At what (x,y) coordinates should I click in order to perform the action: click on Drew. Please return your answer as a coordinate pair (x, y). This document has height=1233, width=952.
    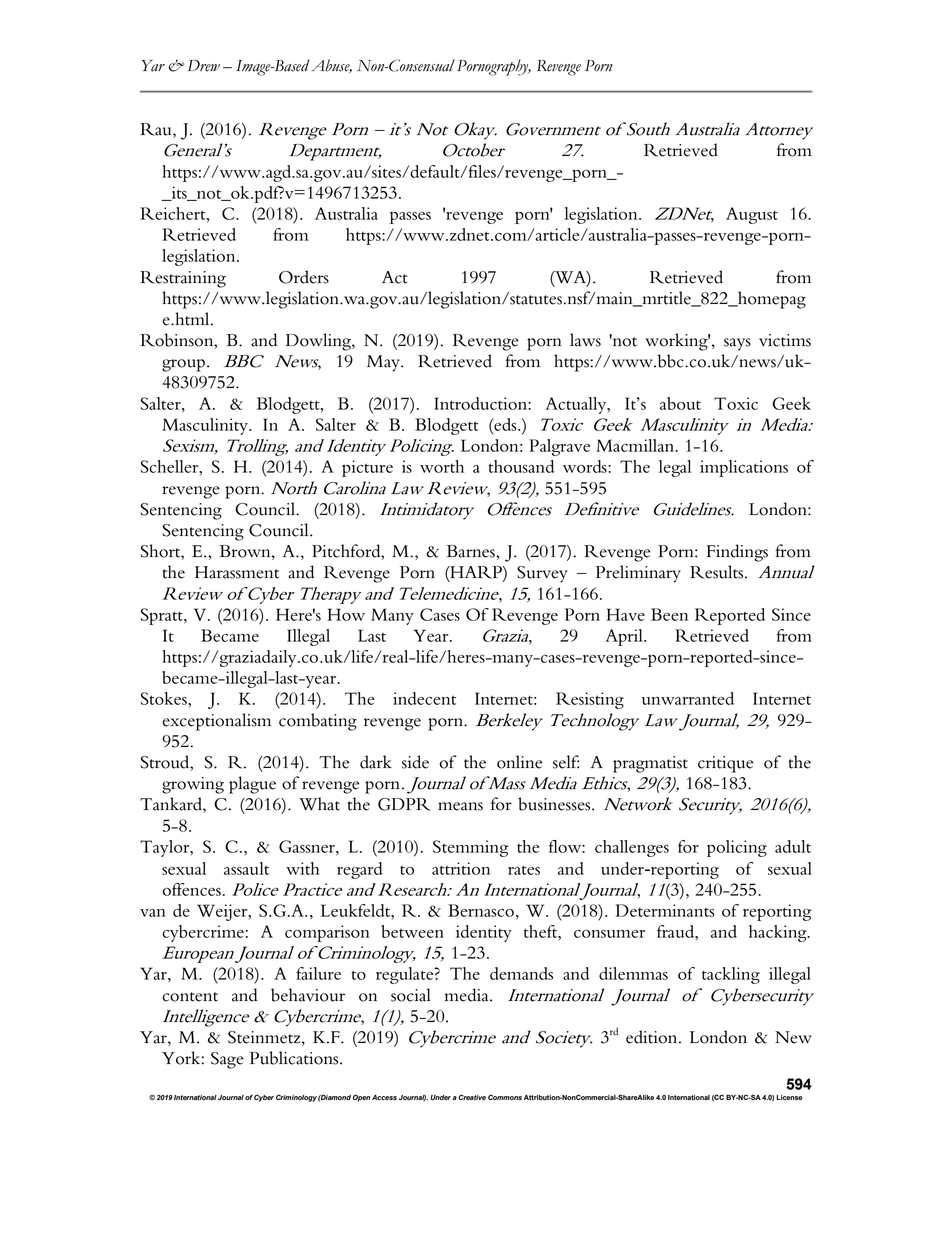
    Looking at the image, I should click on (204, 66).
